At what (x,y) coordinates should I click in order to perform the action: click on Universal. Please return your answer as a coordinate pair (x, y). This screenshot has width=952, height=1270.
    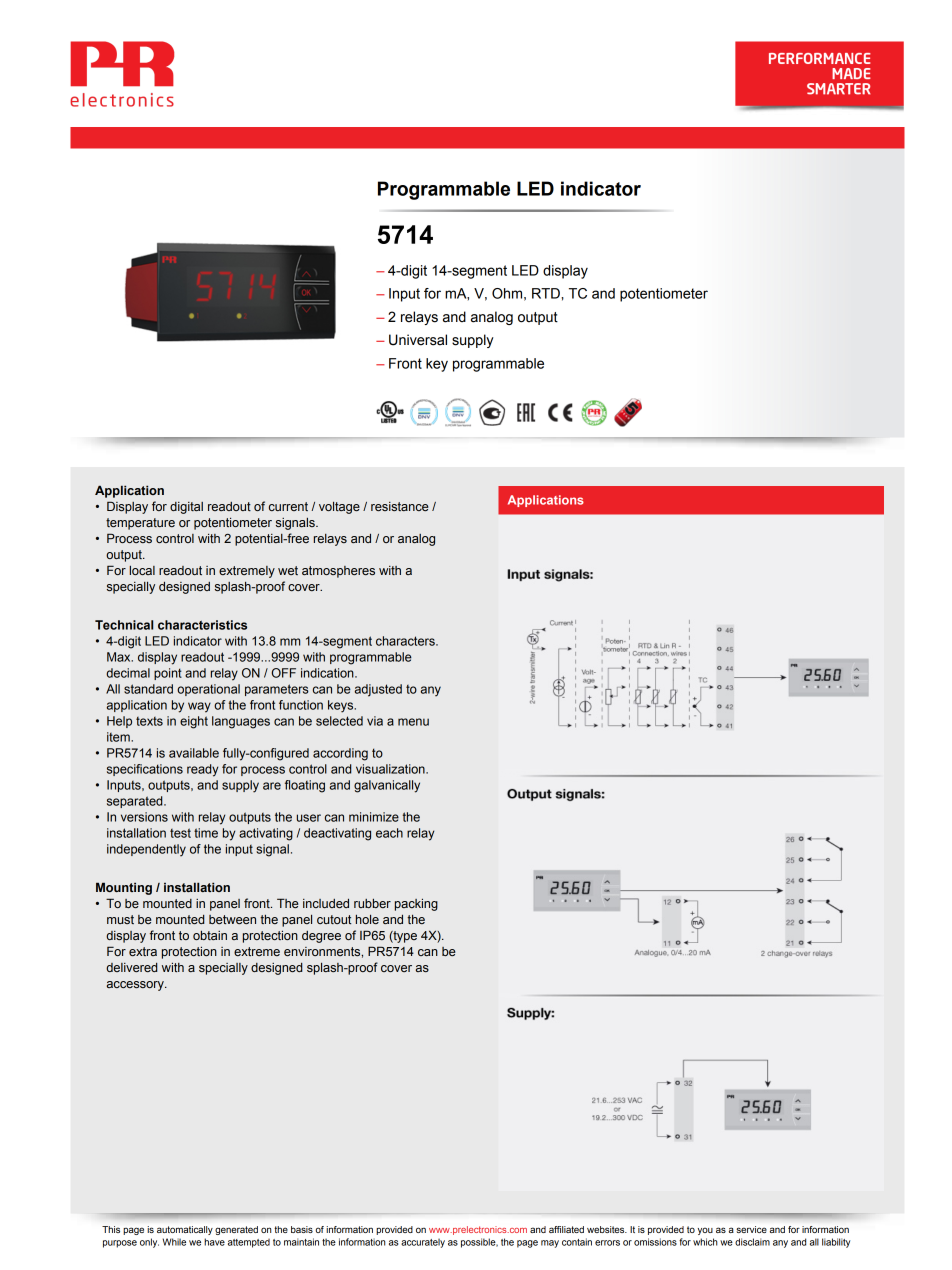
    Looking at the image, I should click on (418, 340).
